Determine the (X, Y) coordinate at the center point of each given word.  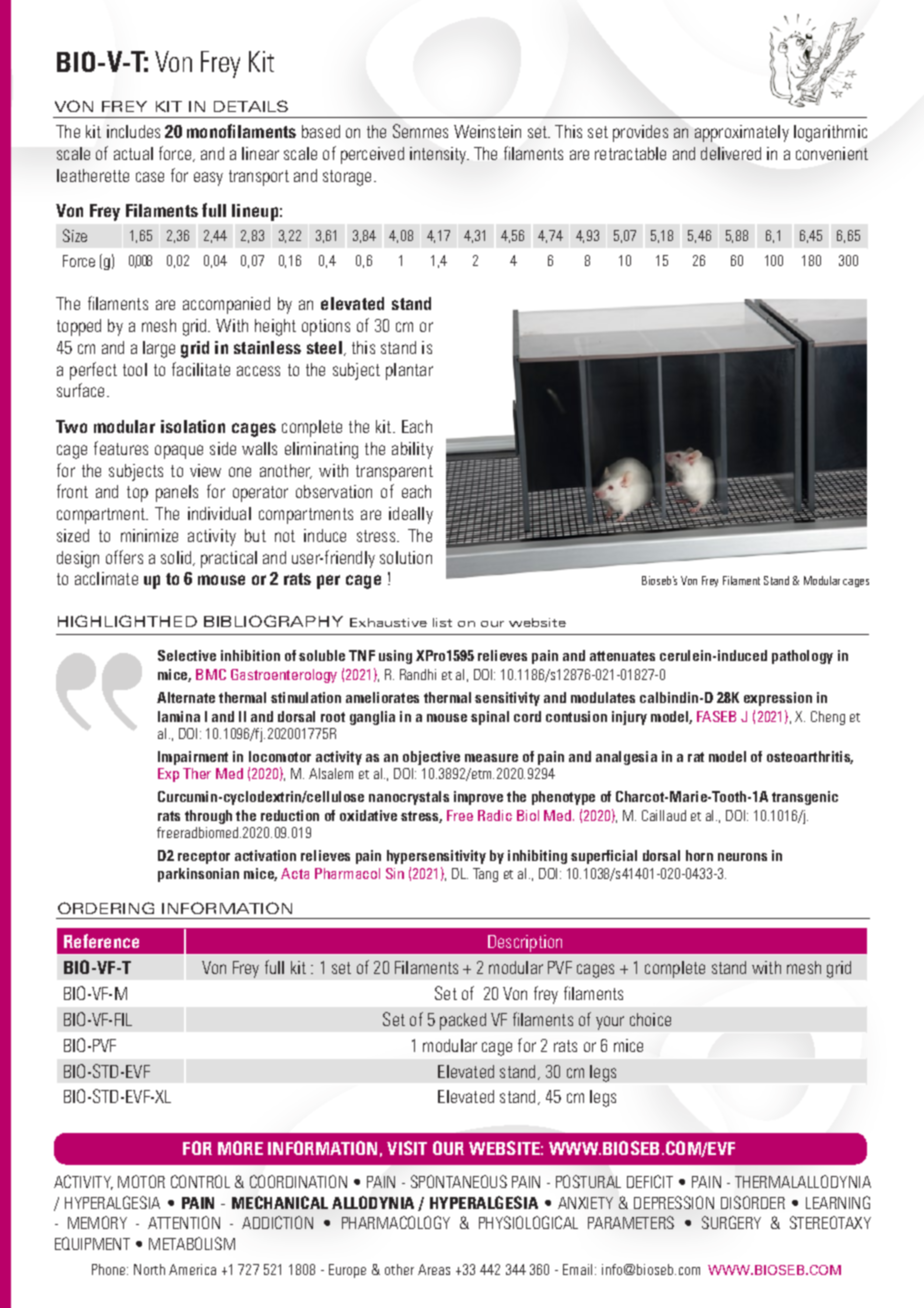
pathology (802, 657)
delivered (731, 153)
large (159, 349)
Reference (101, 941)
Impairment (193, 758)
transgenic (805, 798)
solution (406, 557)
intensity (439, 155)
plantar (409, 371)
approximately (742, 133)
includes (133, 131)
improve (478, 798)
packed (463, 1021)
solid (177, 558)
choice (650, 1019)
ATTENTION (184, 1222)
